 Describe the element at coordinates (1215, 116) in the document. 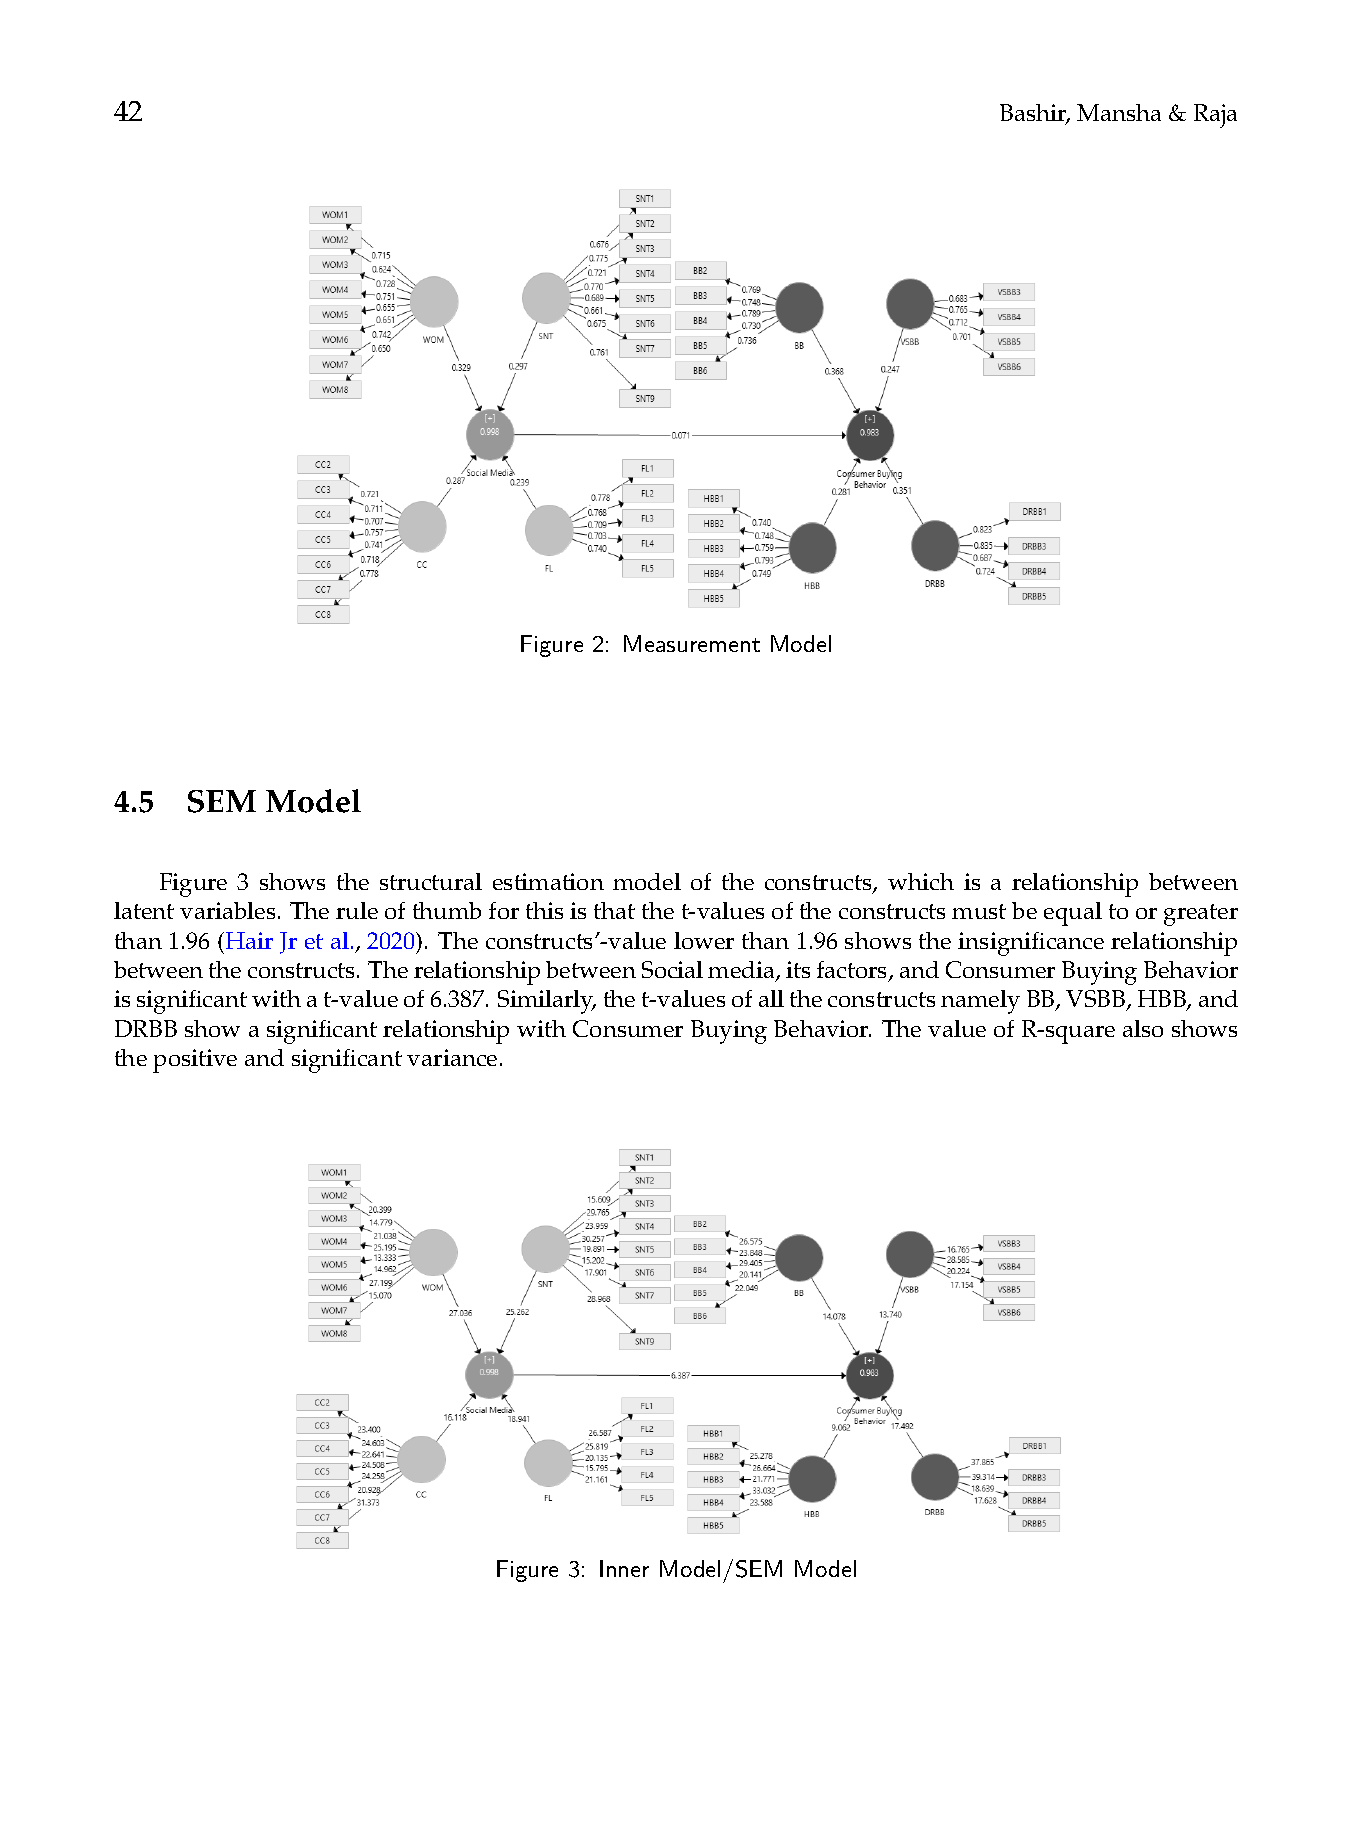

I see `Raja` at that location.
